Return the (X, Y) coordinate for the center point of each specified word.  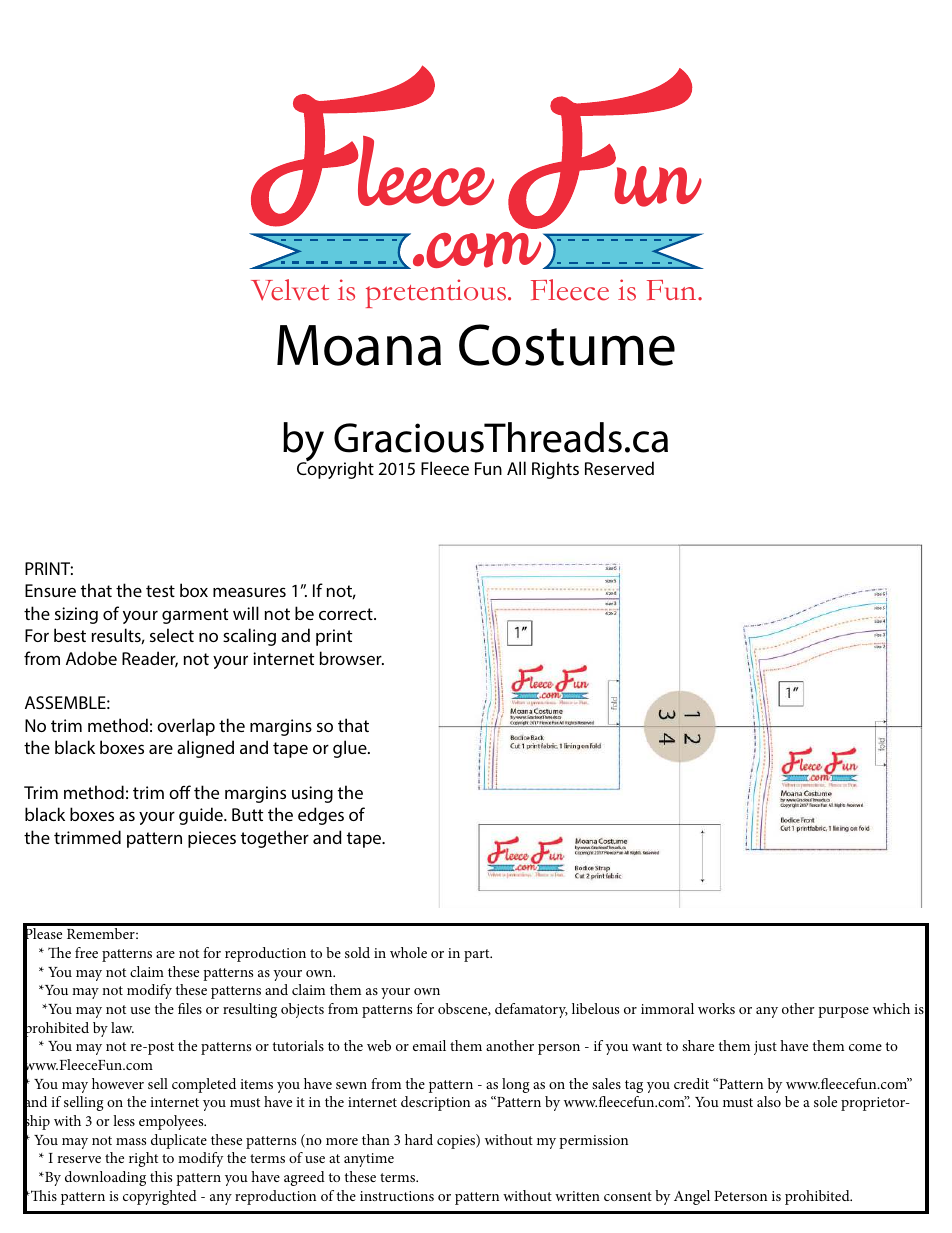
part (478, 955)
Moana (359, 345)
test (160, 591)
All (516, 468)
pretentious (437, 293)
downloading (105, 1178)
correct (347, 614)
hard (419, 1139)
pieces (212, 839)
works (716, 1008)
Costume (567, 345)
